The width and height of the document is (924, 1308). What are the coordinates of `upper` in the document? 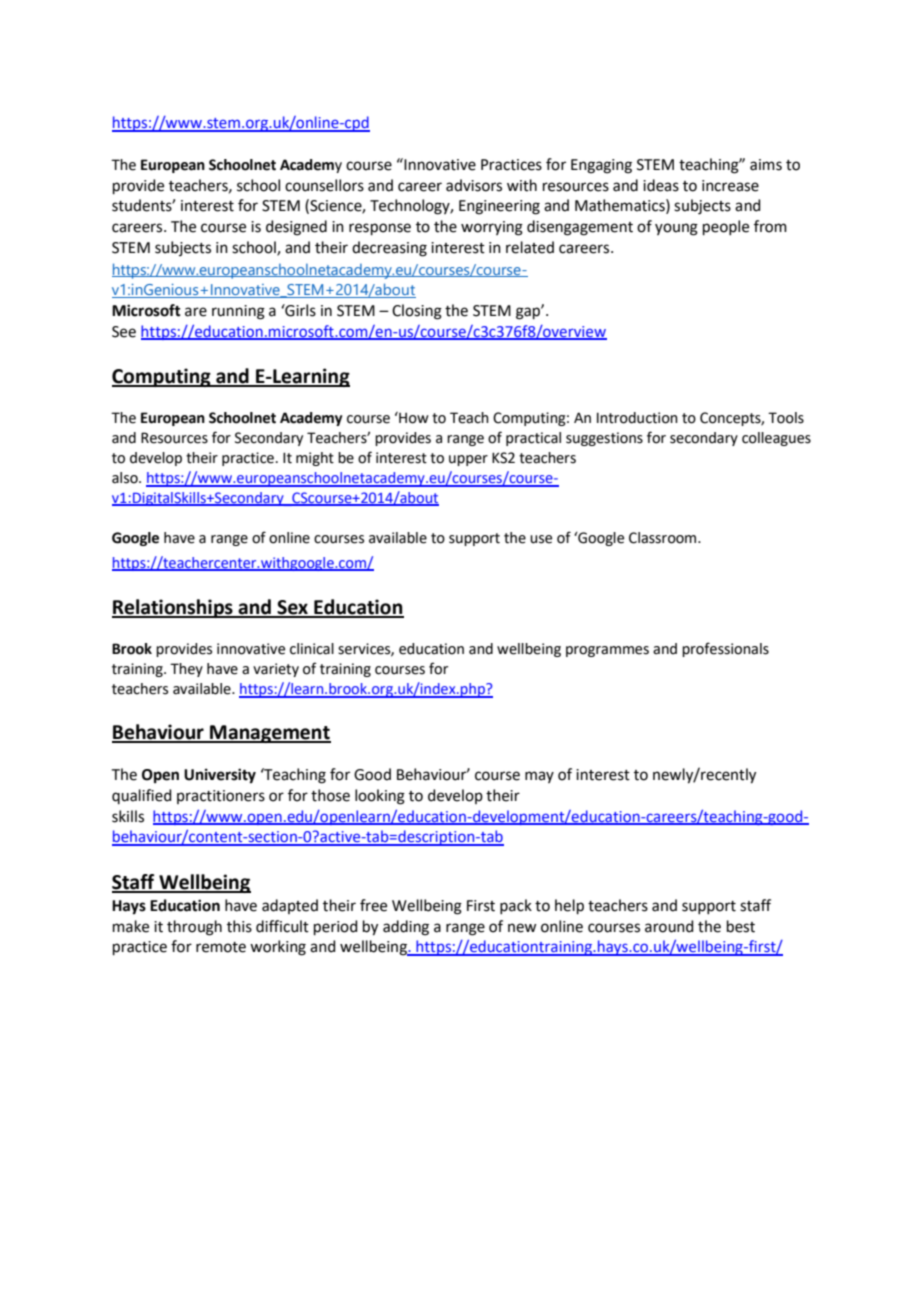 It's located at (468, 460).
